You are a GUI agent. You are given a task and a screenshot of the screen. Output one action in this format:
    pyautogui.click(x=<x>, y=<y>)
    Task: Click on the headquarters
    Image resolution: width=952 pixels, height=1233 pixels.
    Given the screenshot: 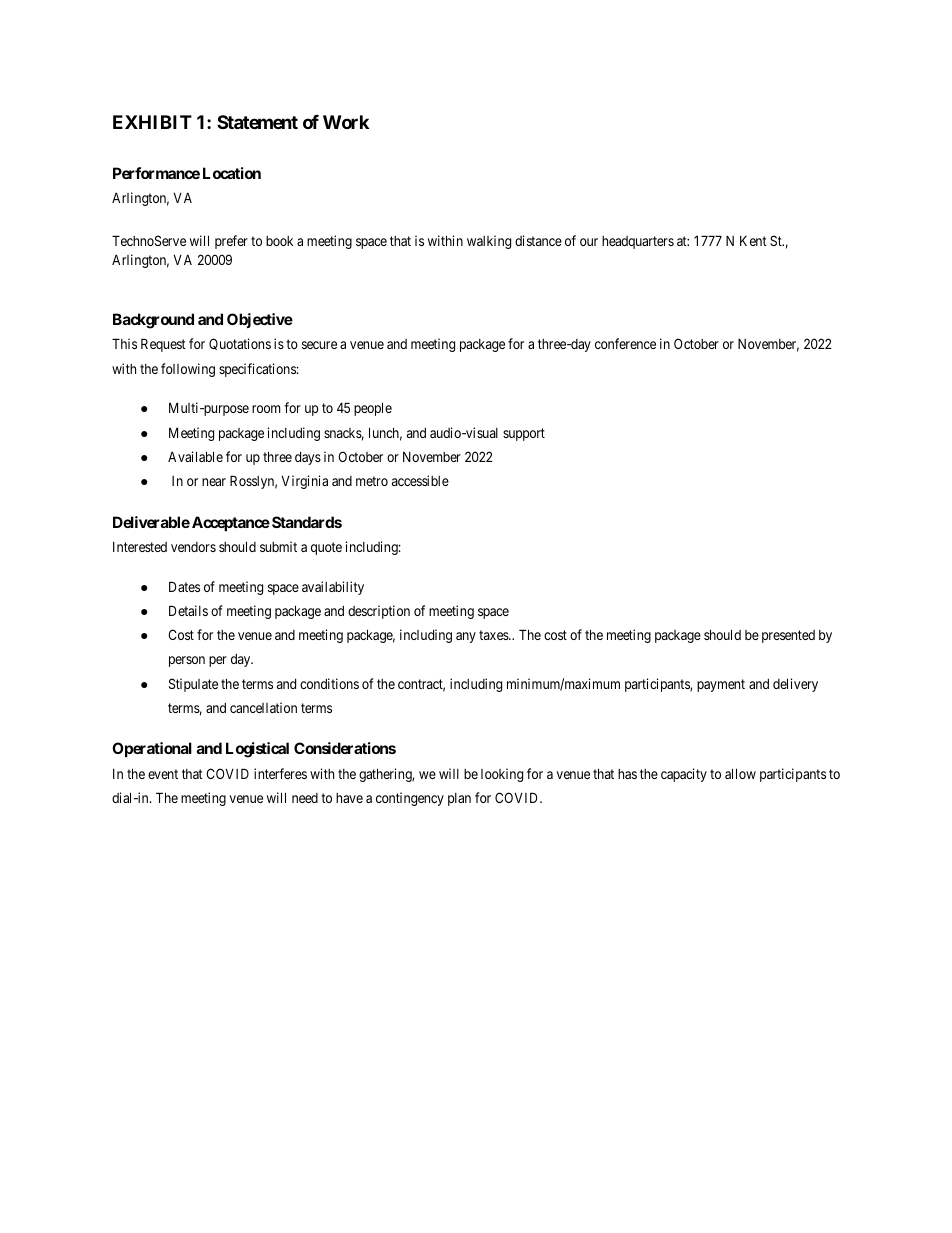 What is the action you would take?
    pyautogui.click(x=638, y=242)
